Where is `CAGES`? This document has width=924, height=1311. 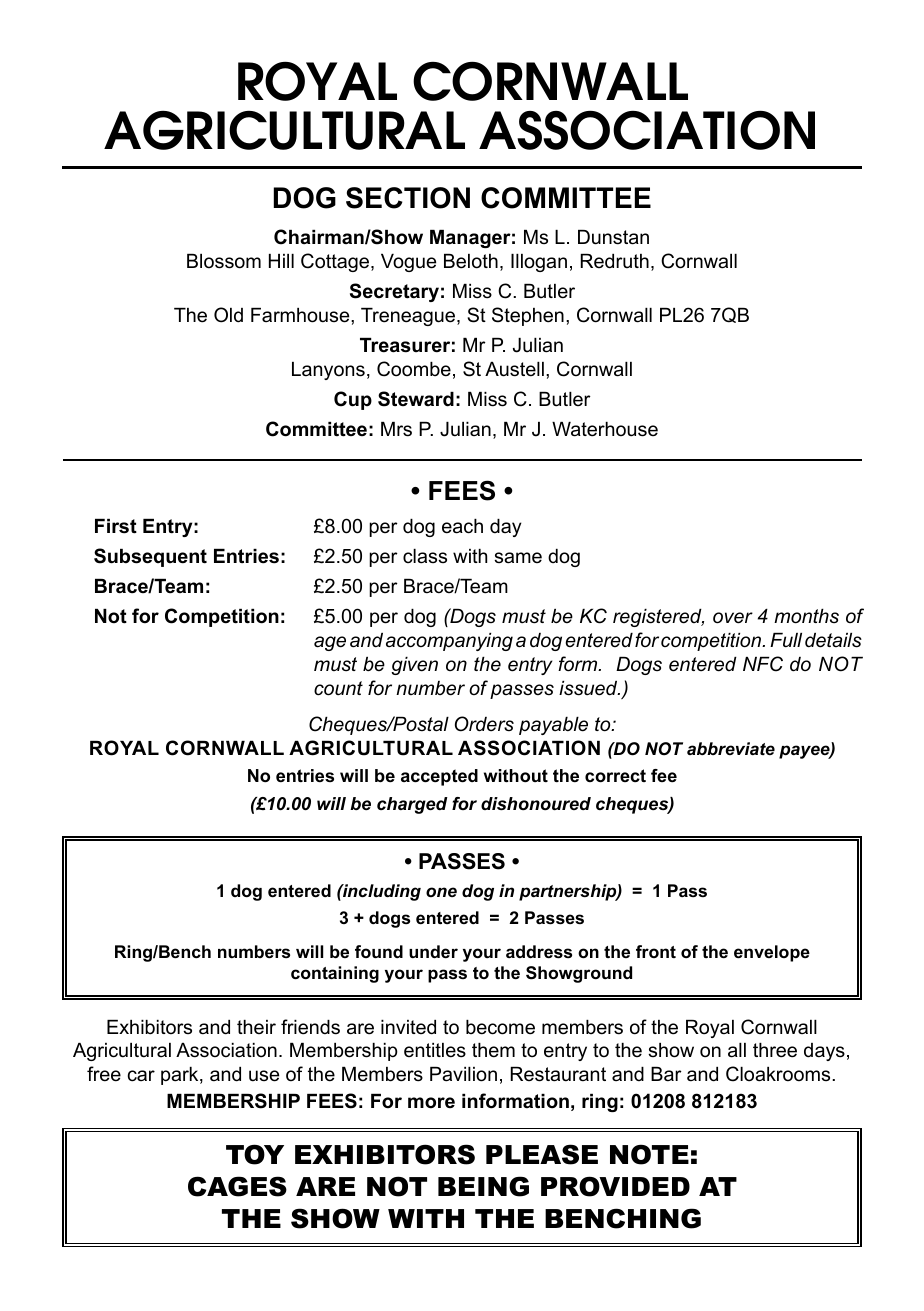
CAGES is located at coordinates (237, 1186).
